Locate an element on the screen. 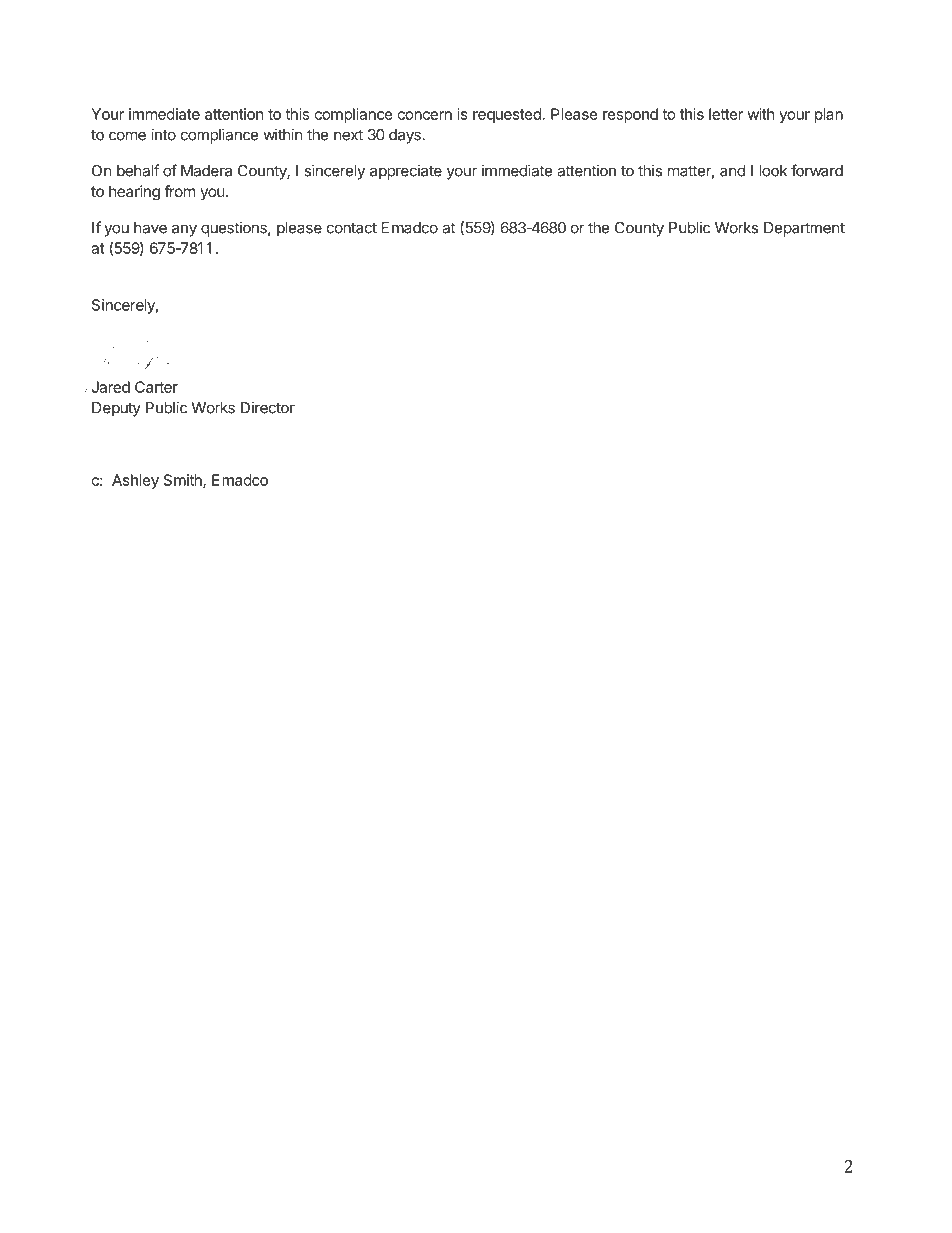  Director is located at coordinates (268, 407).
